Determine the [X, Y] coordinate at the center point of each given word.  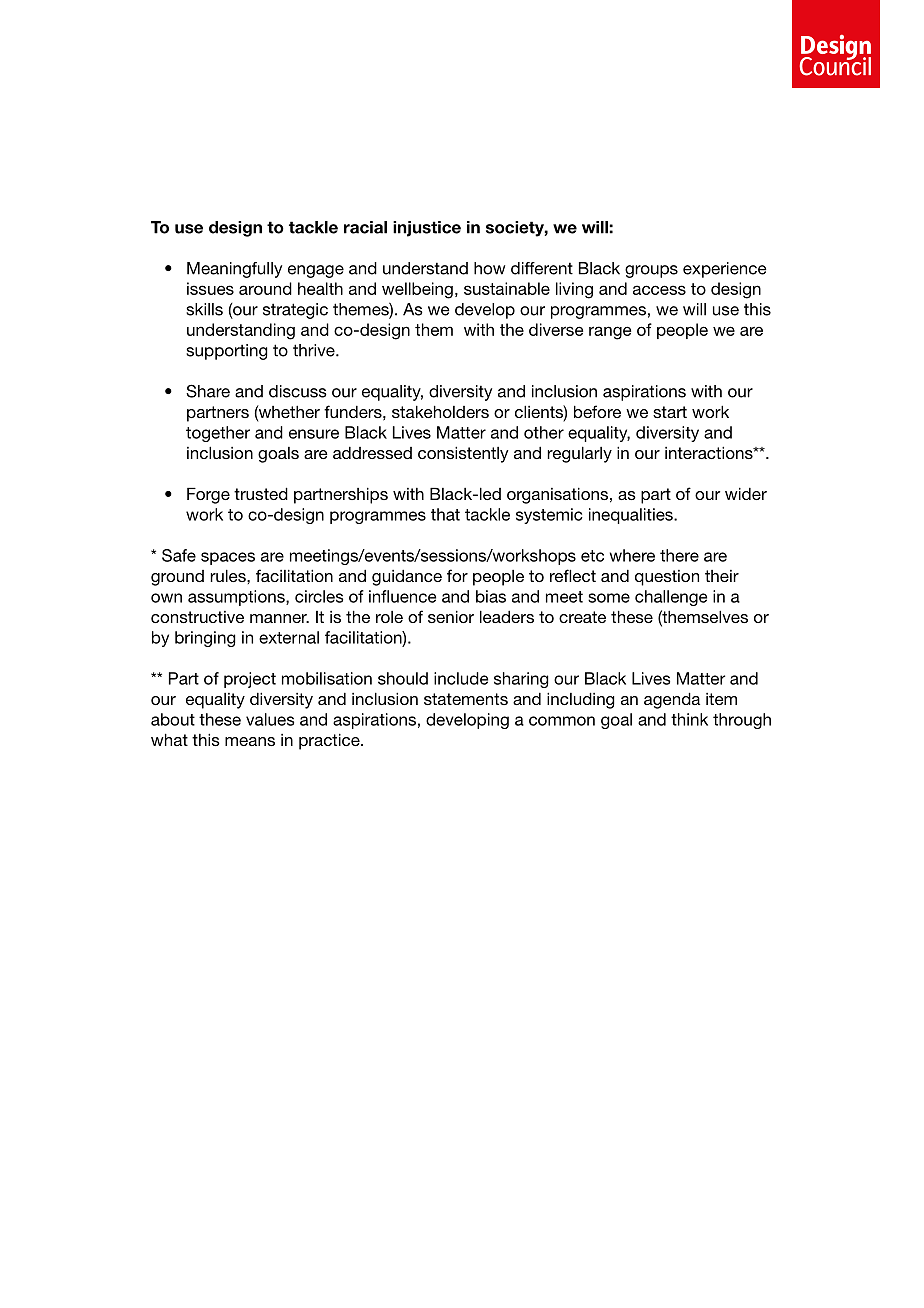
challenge [671, 598]
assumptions [237, 598]
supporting [227, 352]
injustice [427, 229]
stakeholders [440, 411]
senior [451, 616]
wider [746, 493]
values [270, 719]
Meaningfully [234, 270]
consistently [463, 454]
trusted [261, 493]
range [610, 333]
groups [651, 271]
